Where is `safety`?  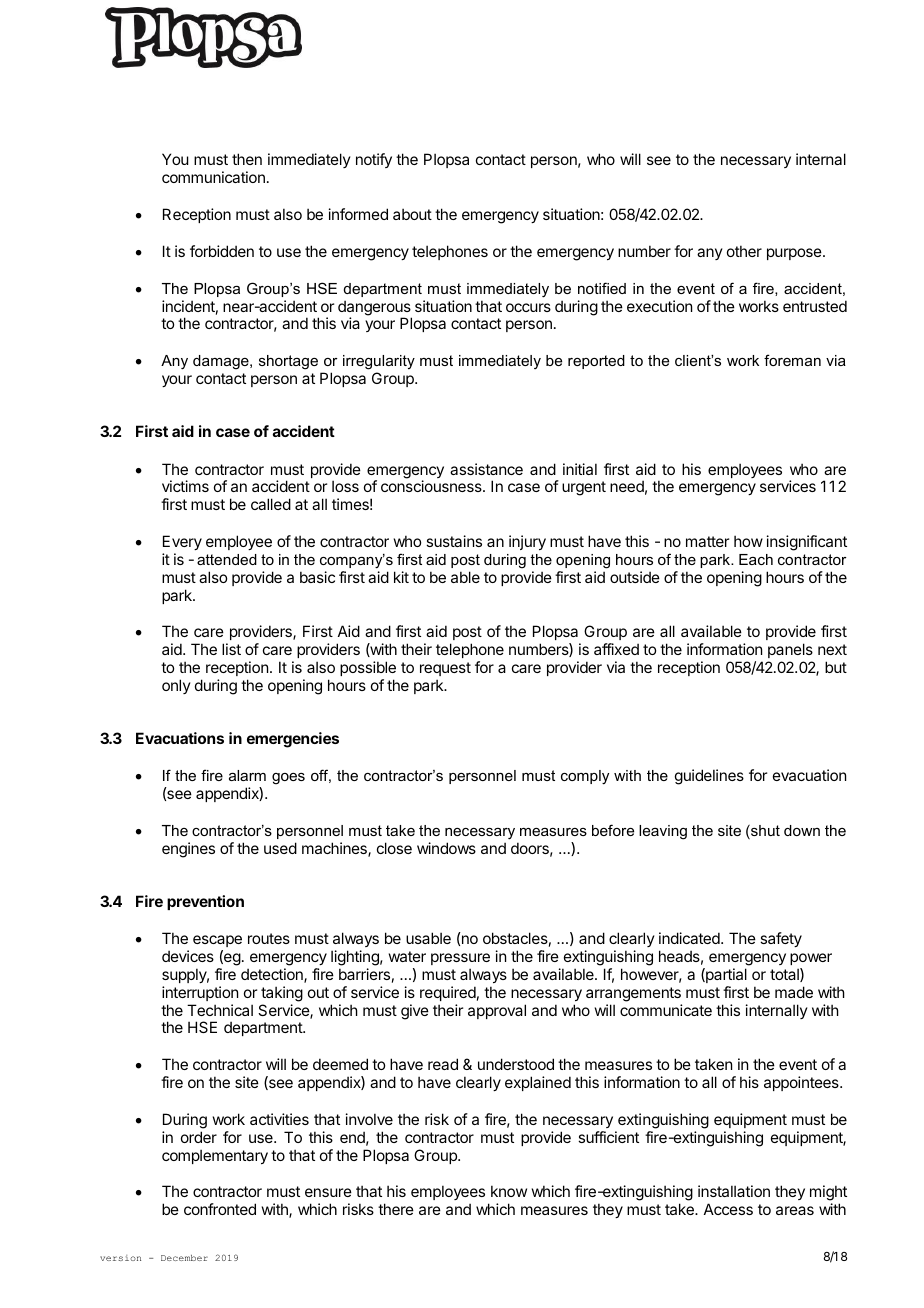
safety is located at coordinates (781, 939).
